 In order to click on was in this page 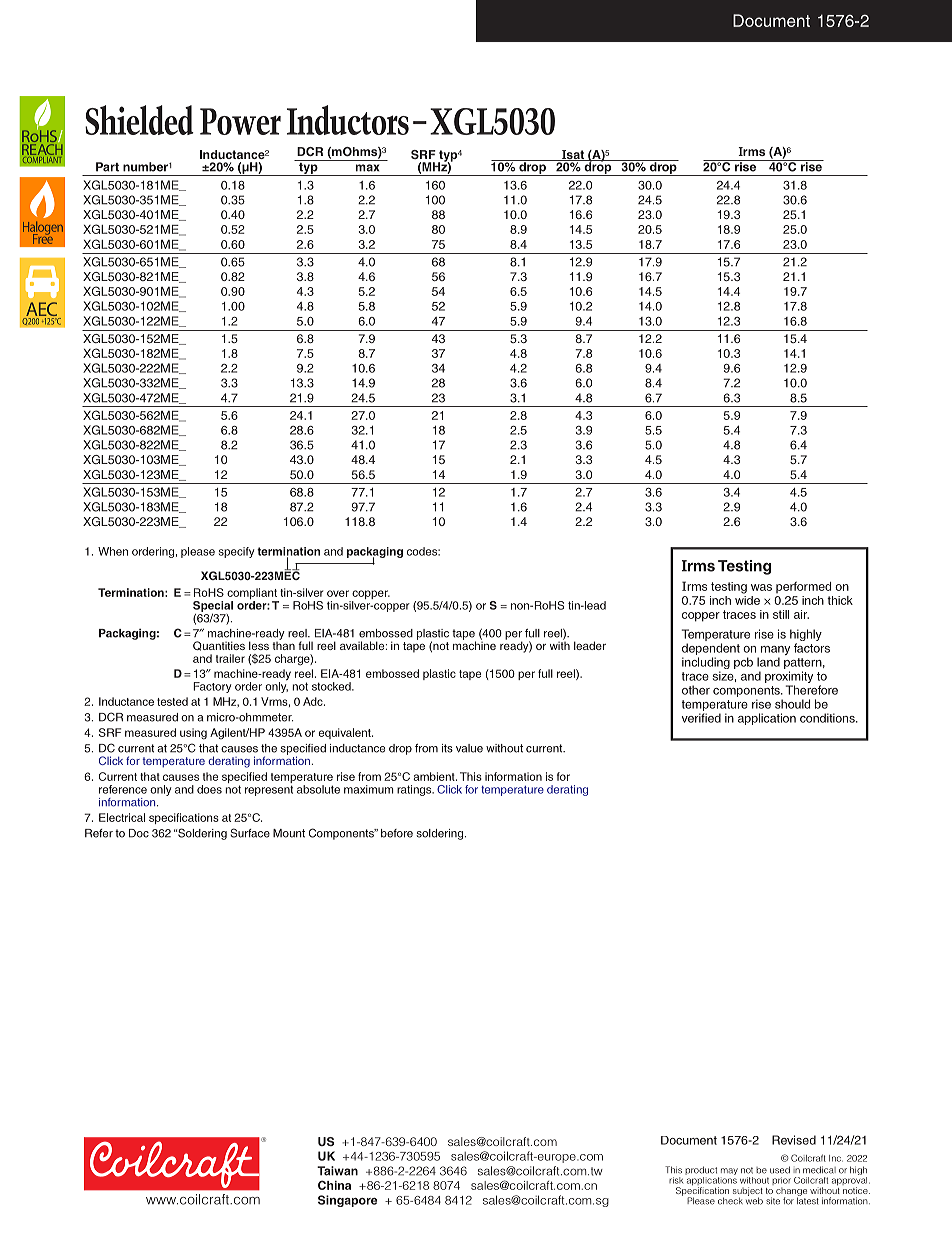, I will do `click(761, 587)`.
